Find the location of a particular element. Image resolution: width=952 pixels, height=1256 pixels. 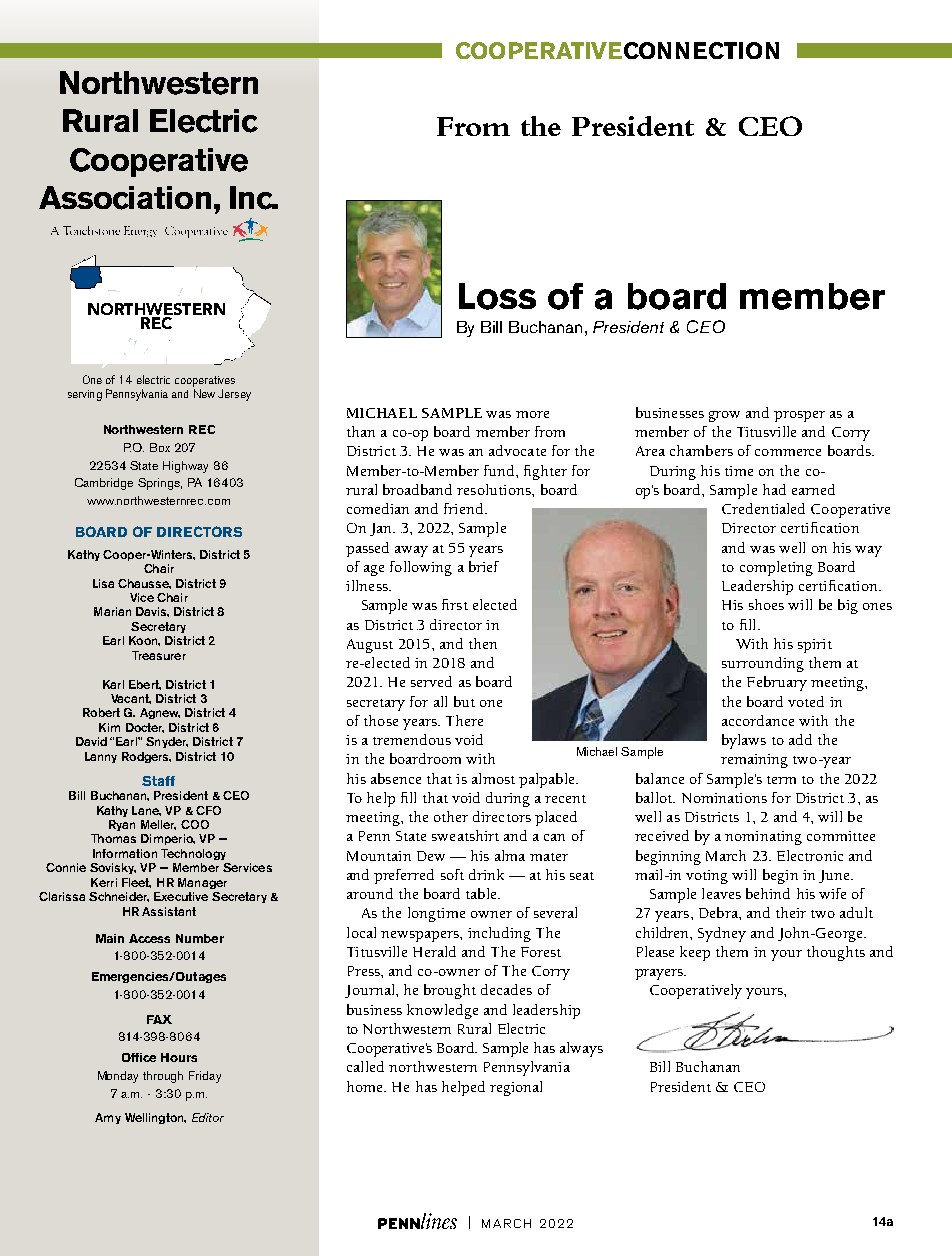

Association is located at coordinates (125, 198).
